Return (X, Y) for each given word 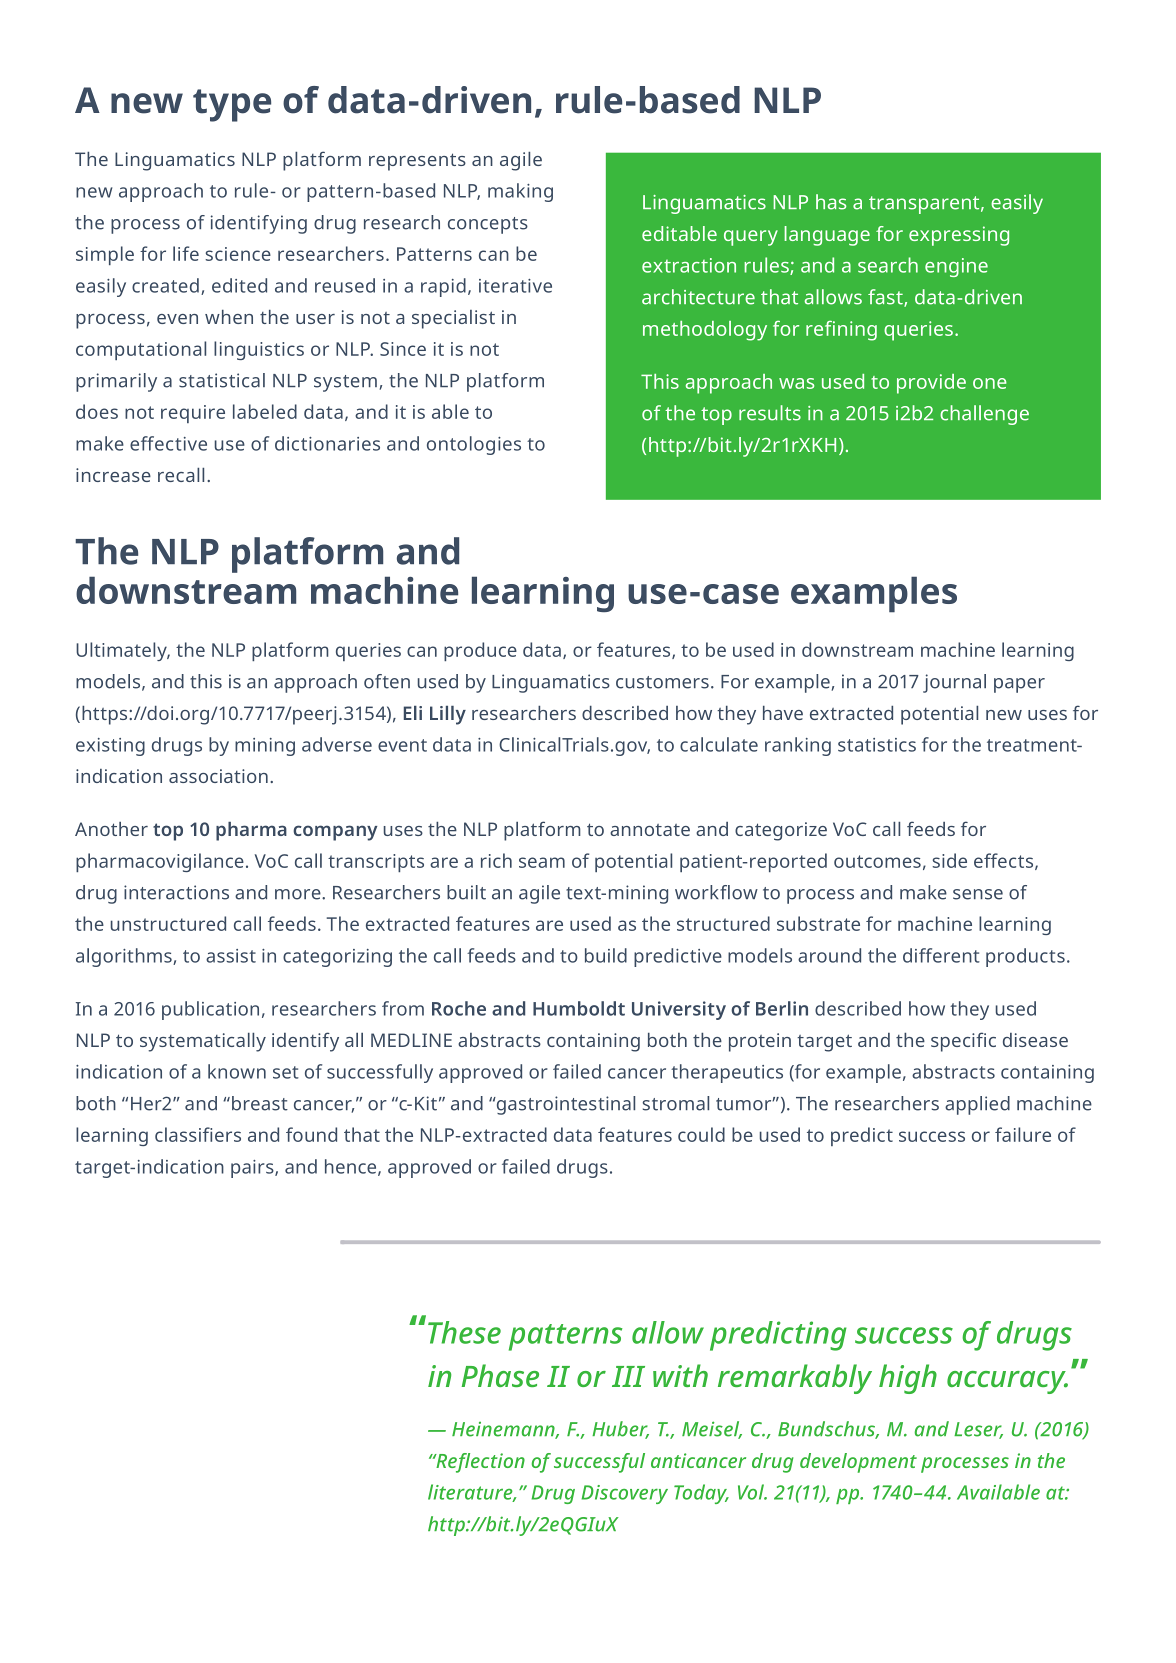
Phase (500, 1375)
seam (542, 862)
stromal (676, 1103)
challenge (984, 415)
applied (977, 1105)
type (232, 105)
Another (111, 829)
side (949, 860)
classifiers (198, 1134)
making (520, 192)
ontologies (474, 445)
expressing (959, 236)
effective (168, 443)
